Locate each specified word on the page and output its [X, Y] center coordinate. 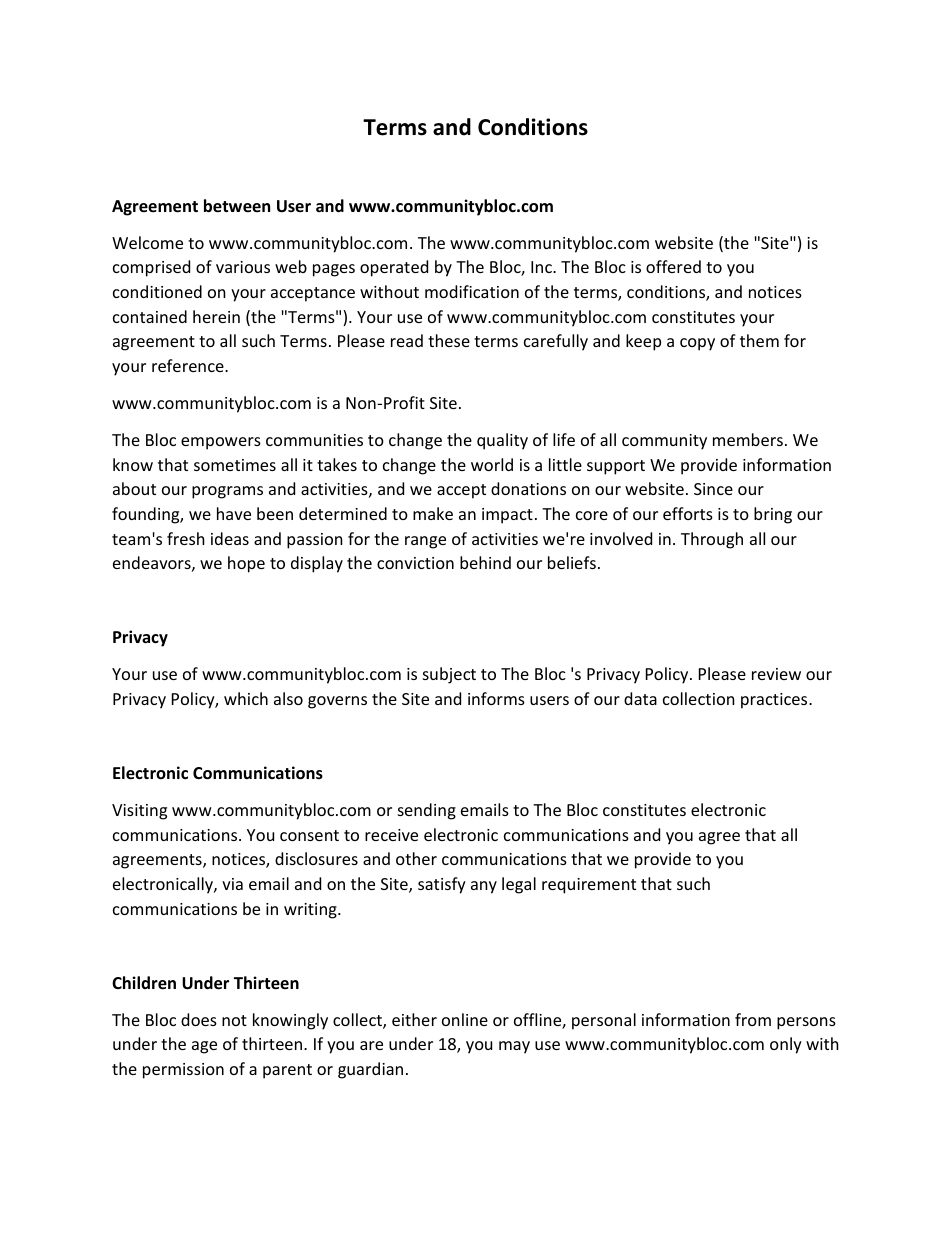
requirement [589, 886]
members [748, 439]
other [416, 858]
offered [673, 266]
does [199, 1019]
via [232, 884]
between [237, 206]
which [246, 698]
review [776, 674]
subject [449, 675]
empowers [221, 443]
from [753, 1019]
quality [502, 441]
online [465, 1019]
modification [472, 291]
